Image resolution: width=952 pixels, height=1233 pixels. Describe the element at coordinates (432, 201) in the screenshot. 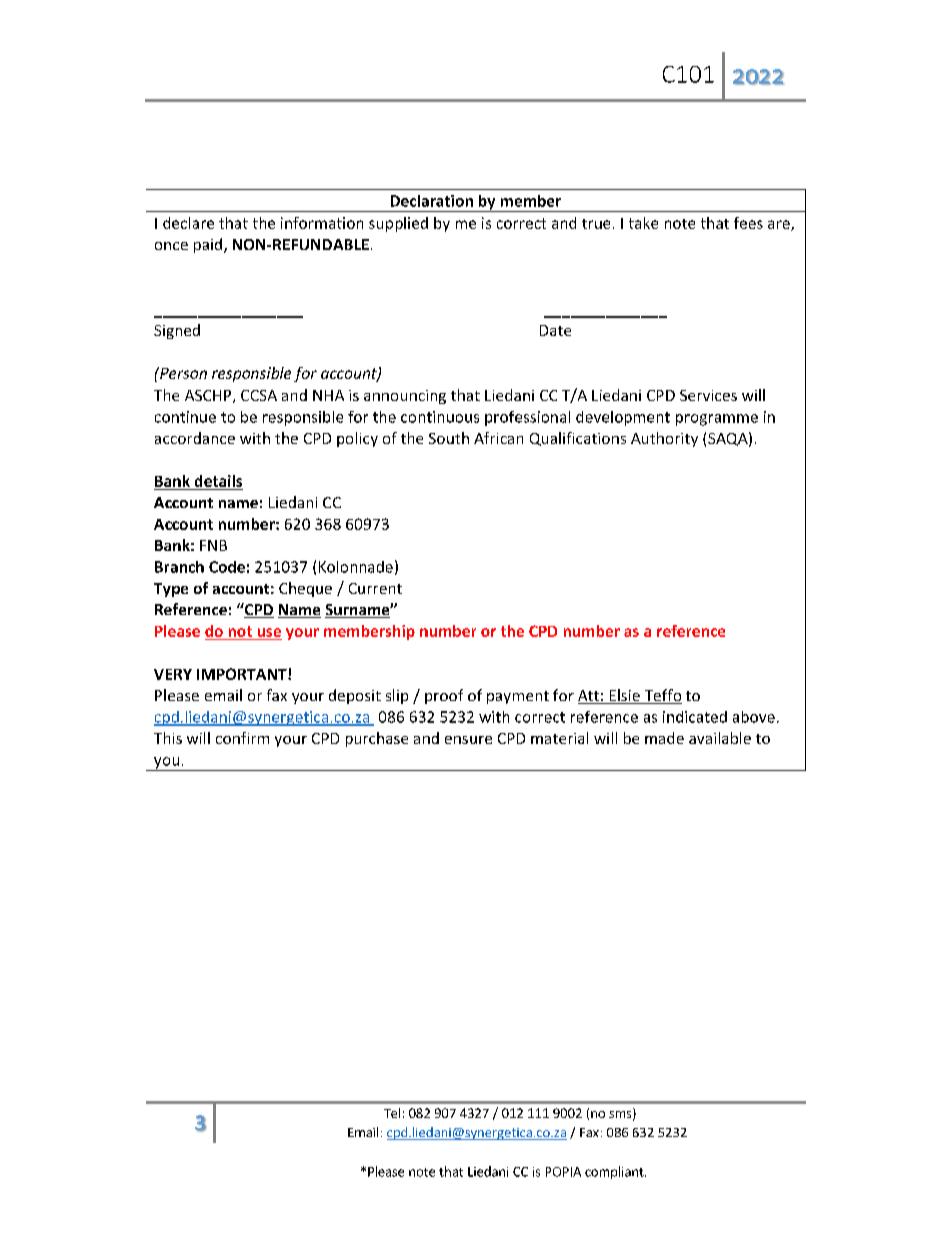

I see `Declaration` at that location.
